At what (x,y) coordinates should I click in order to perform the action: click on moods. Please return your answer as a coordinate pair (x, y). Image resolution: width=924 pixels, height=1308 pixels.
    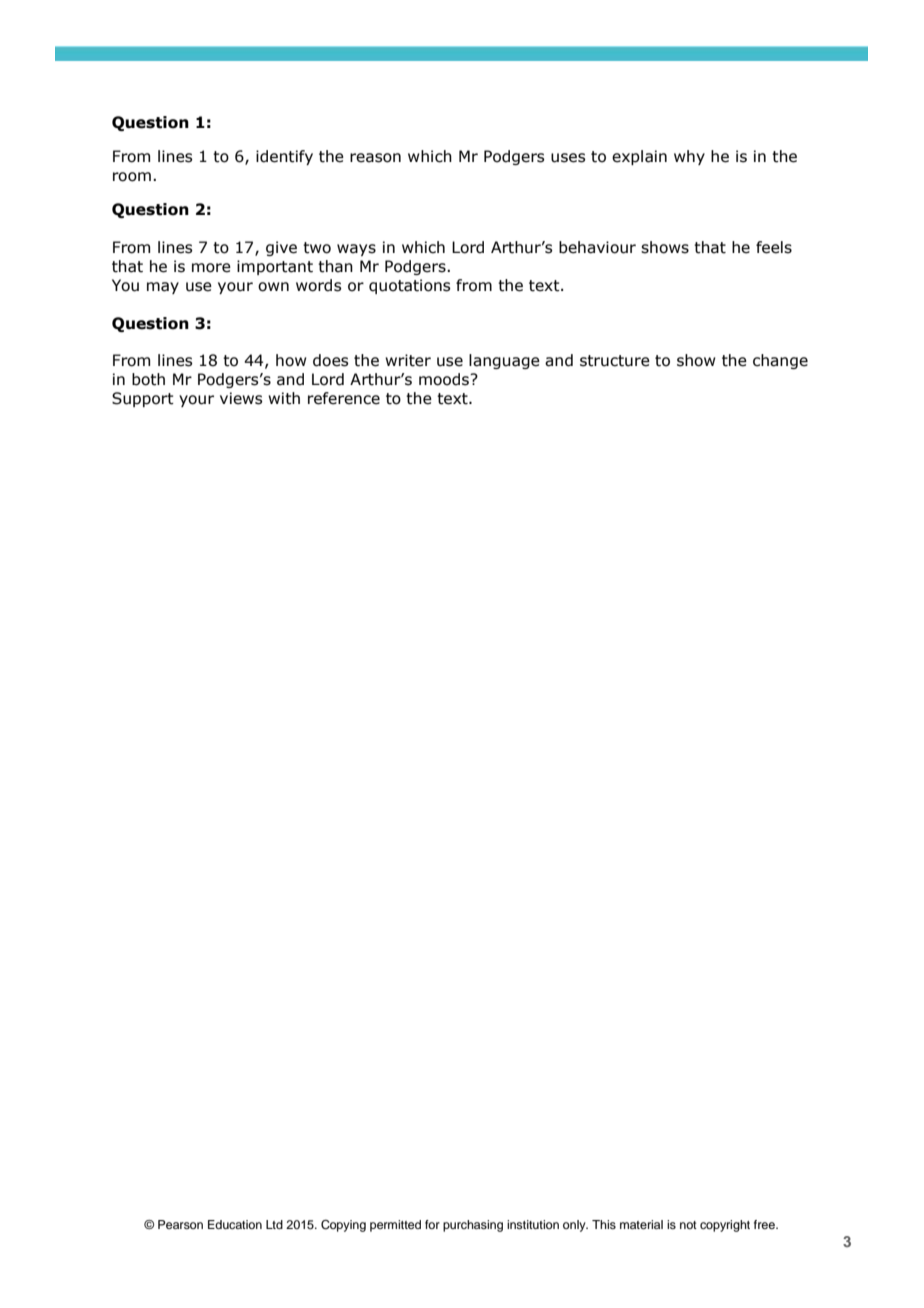
    Looking at the image, I should click on (445, 379).
